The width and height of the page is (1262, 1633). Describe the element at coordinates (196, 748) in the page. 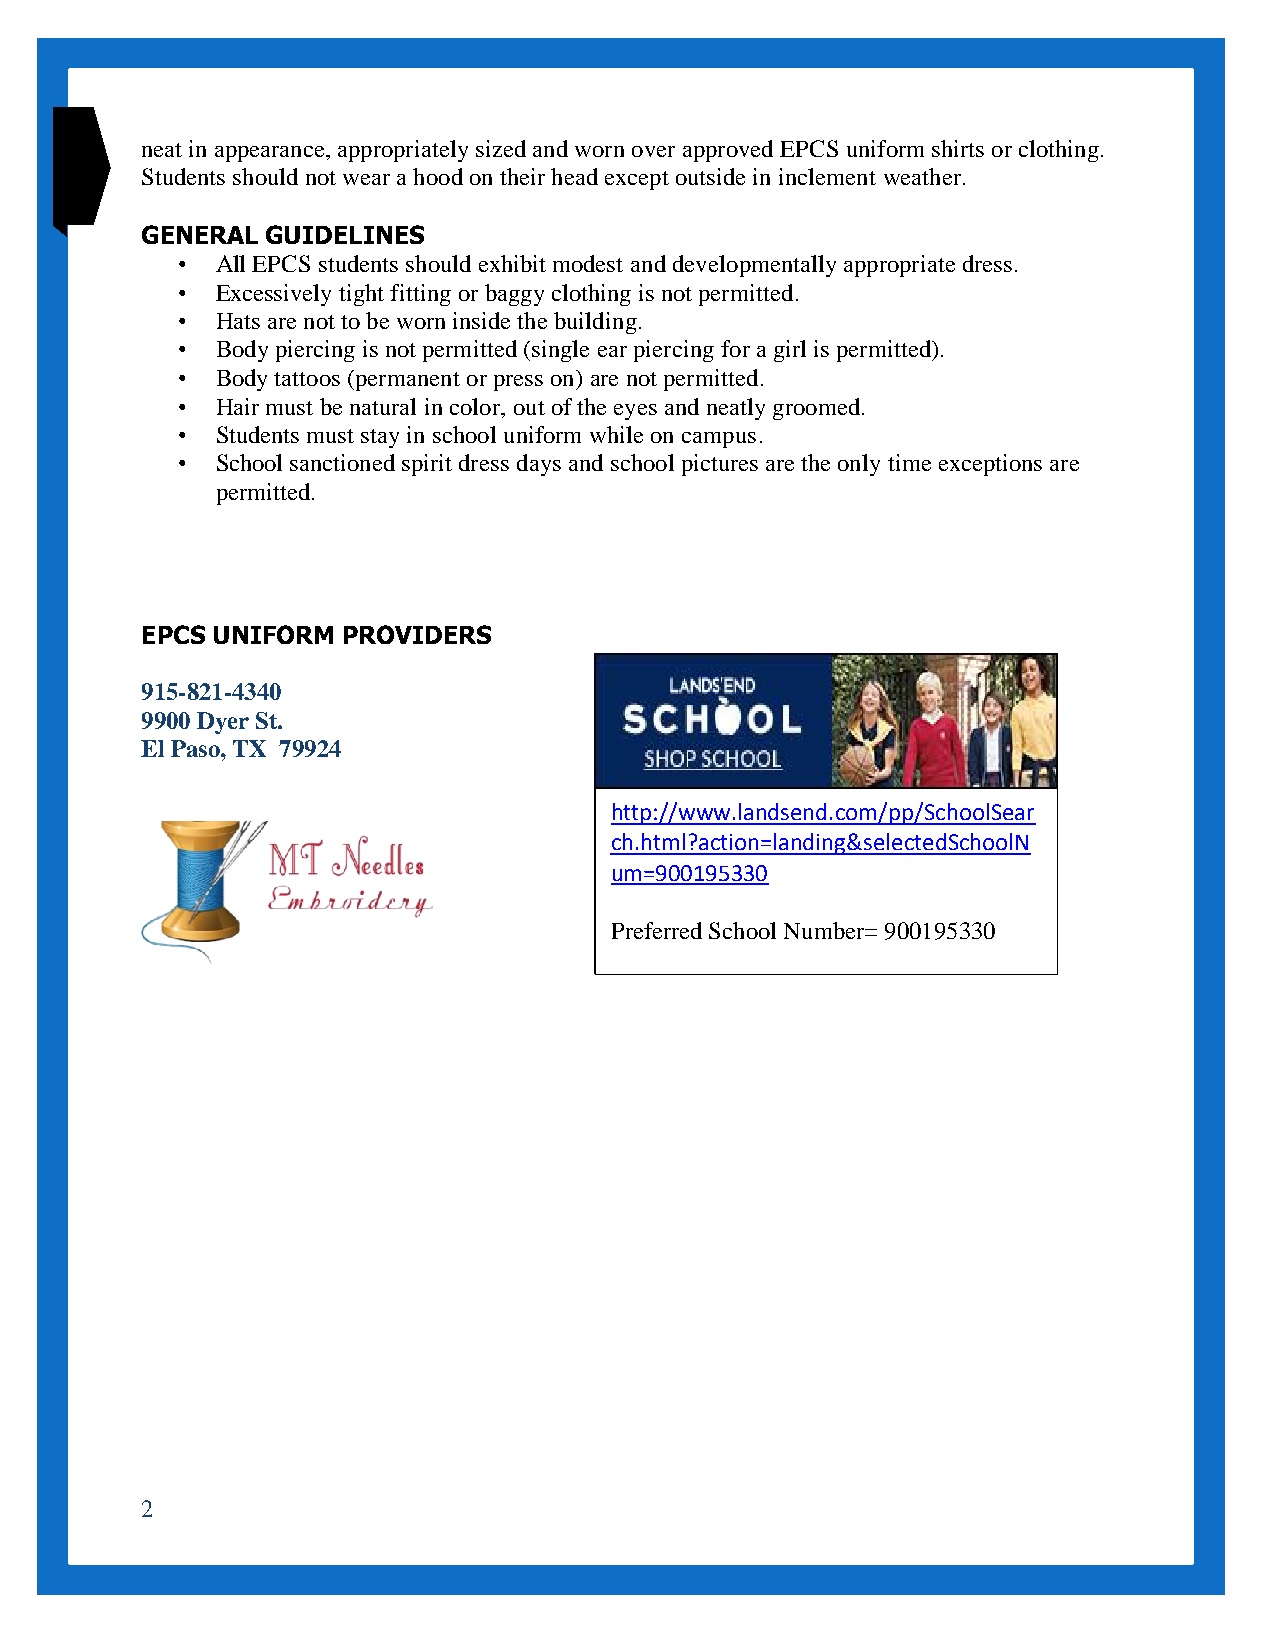

I see `Paso` at that location.
